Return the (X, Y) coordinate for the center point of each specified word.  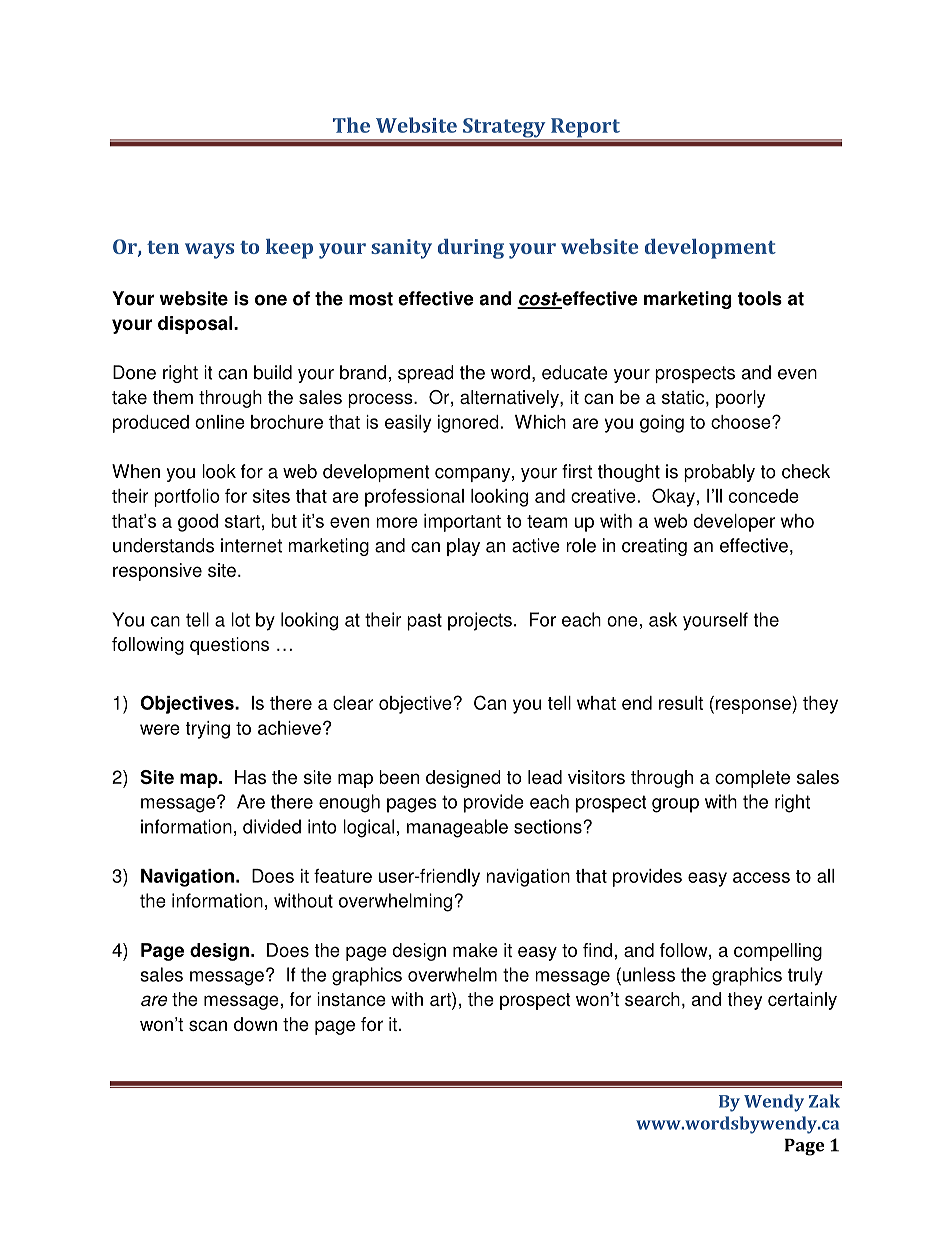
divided (272, 826)
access (761, 877)
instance (351, 999)
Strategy (504, 129)
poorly (741, 399)
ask (663, 619)
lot (240, 619)
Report (585, 129)
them (173, 397)
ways (209, 251)
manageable (457, 828)
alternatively (510, 399)
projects (480, 621)
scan (208, 1025)
